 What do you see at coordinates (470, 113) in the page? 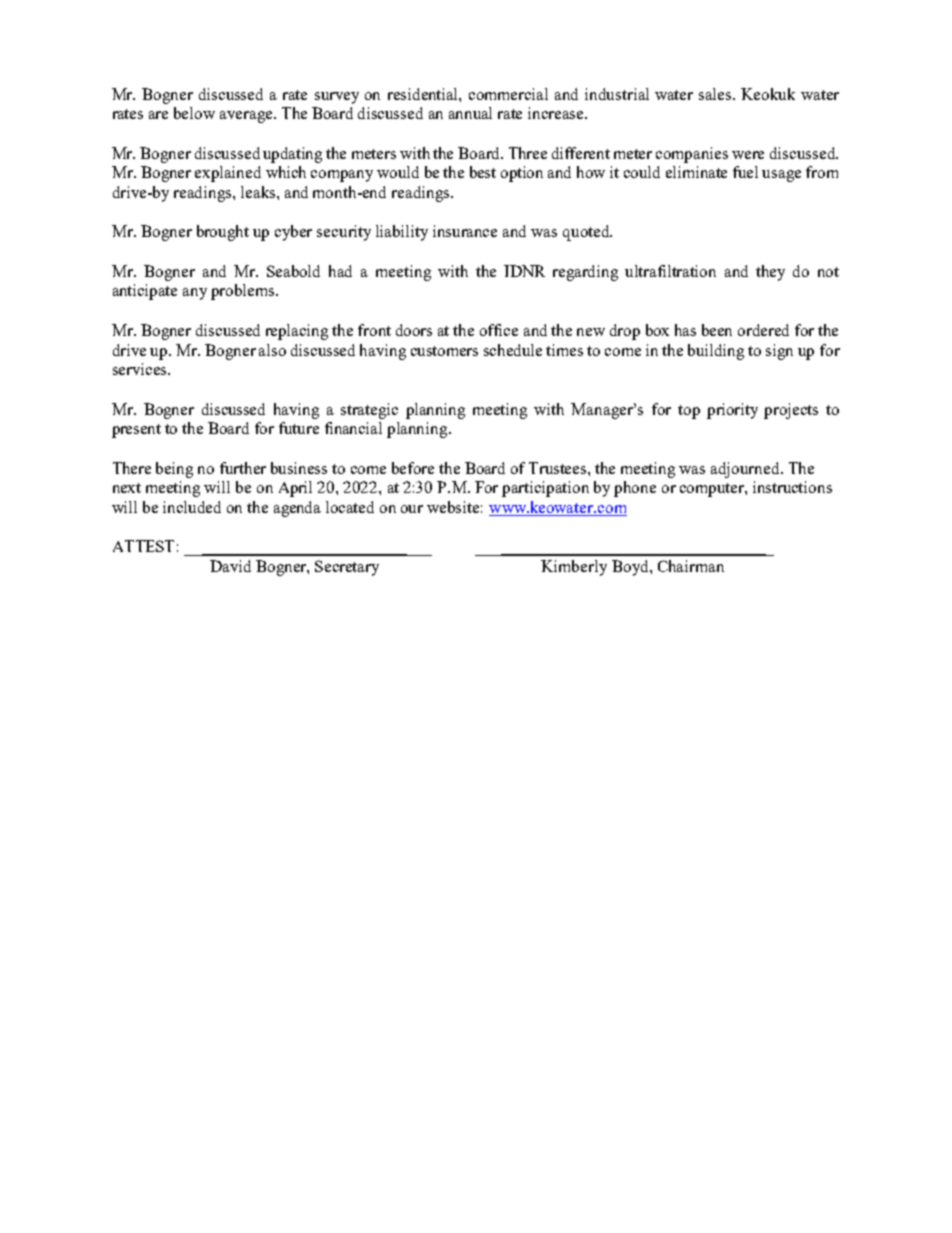
I see `annual` at bounding box center [470, 113].
